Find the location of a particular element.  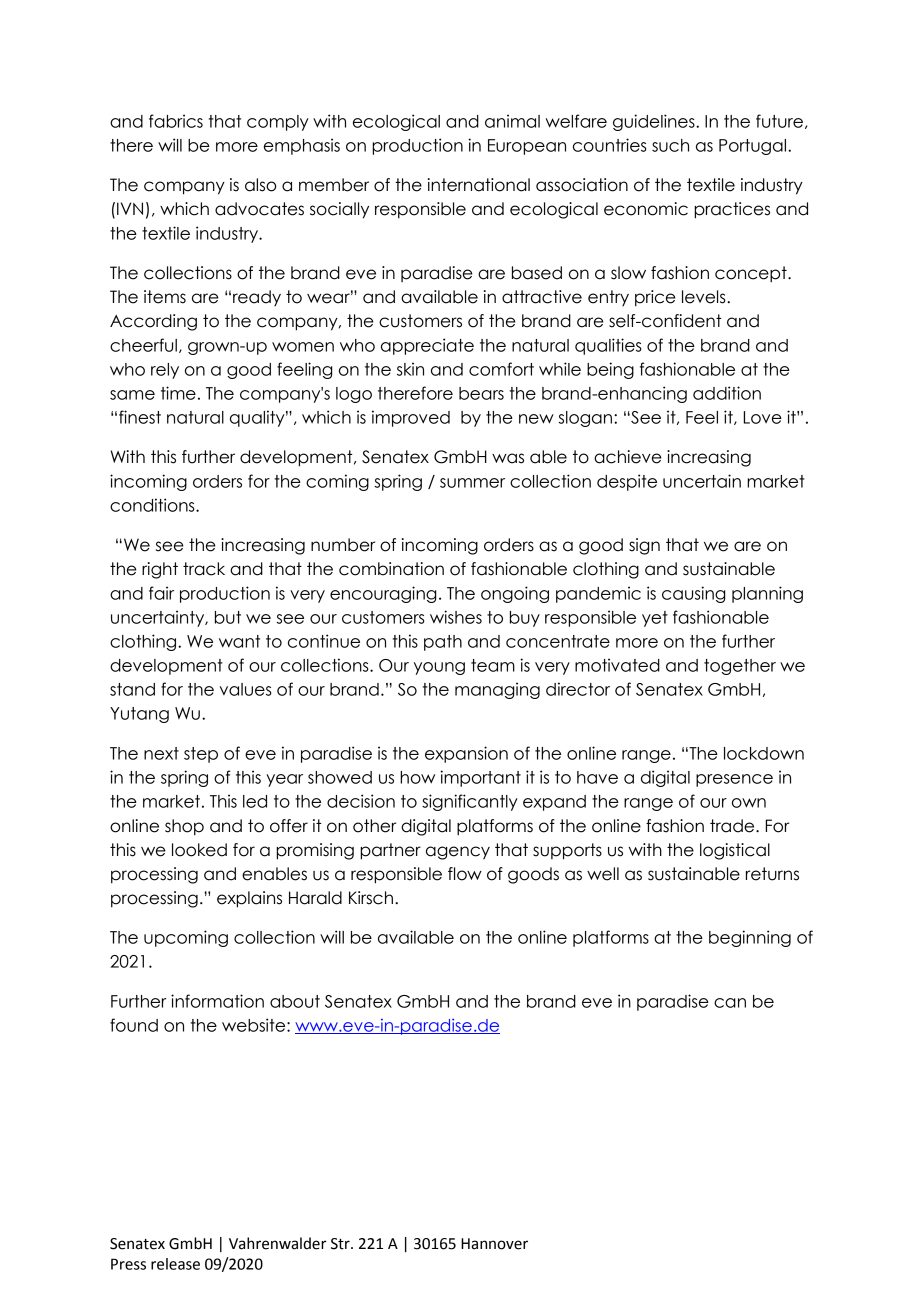

international is located at coordinates (479, 185).
